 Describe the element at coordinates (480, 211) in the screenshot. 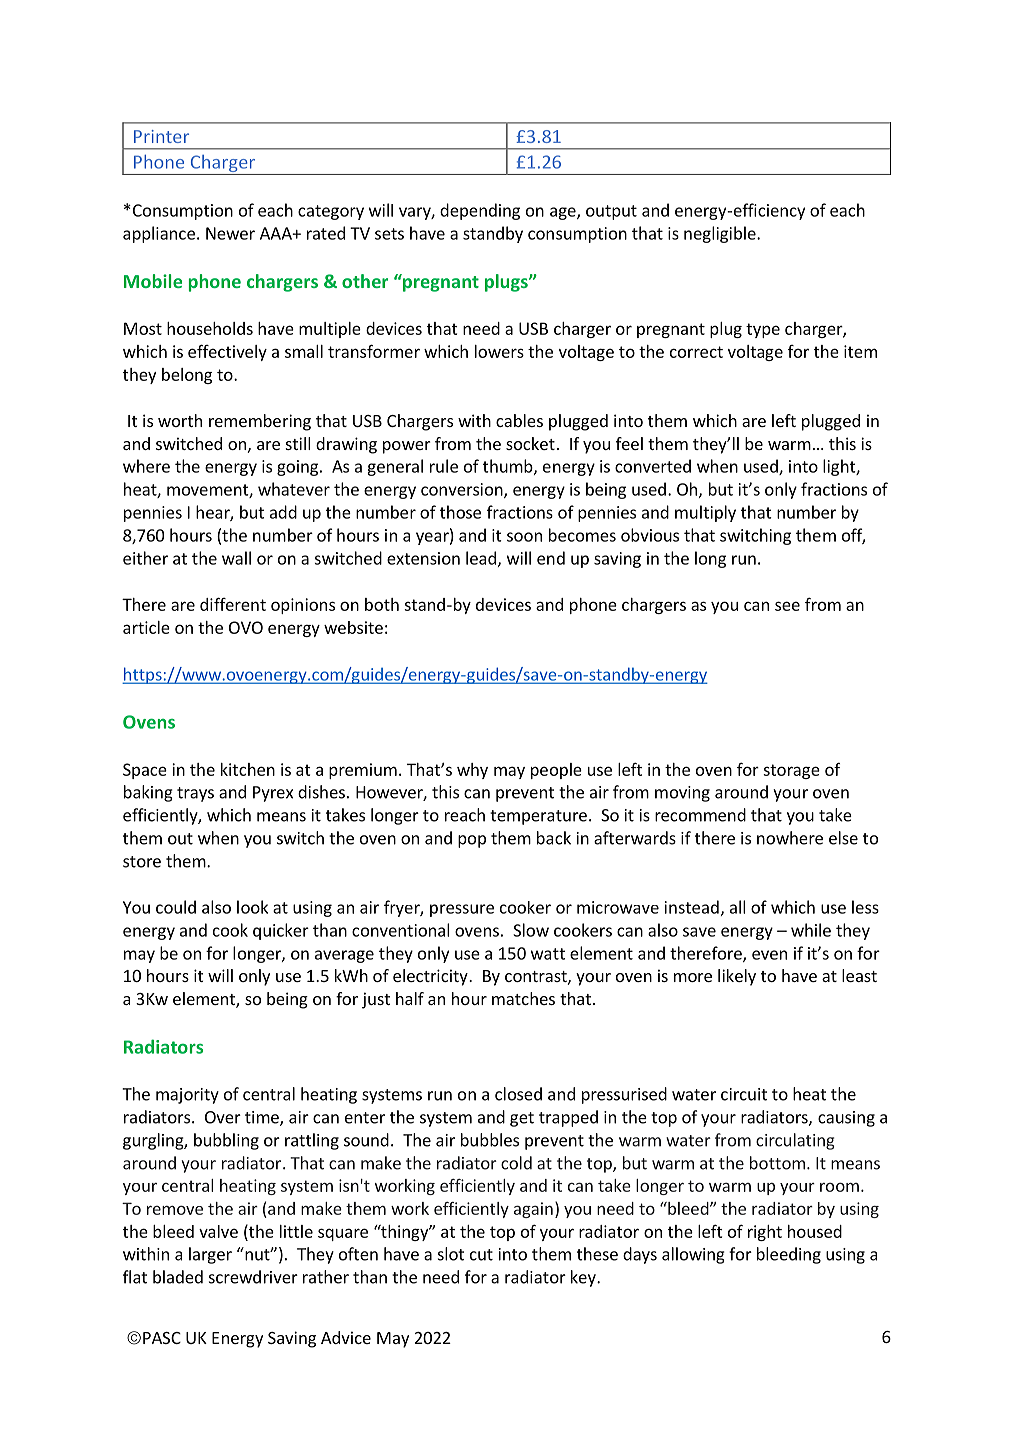

I see `depending` at that location.
